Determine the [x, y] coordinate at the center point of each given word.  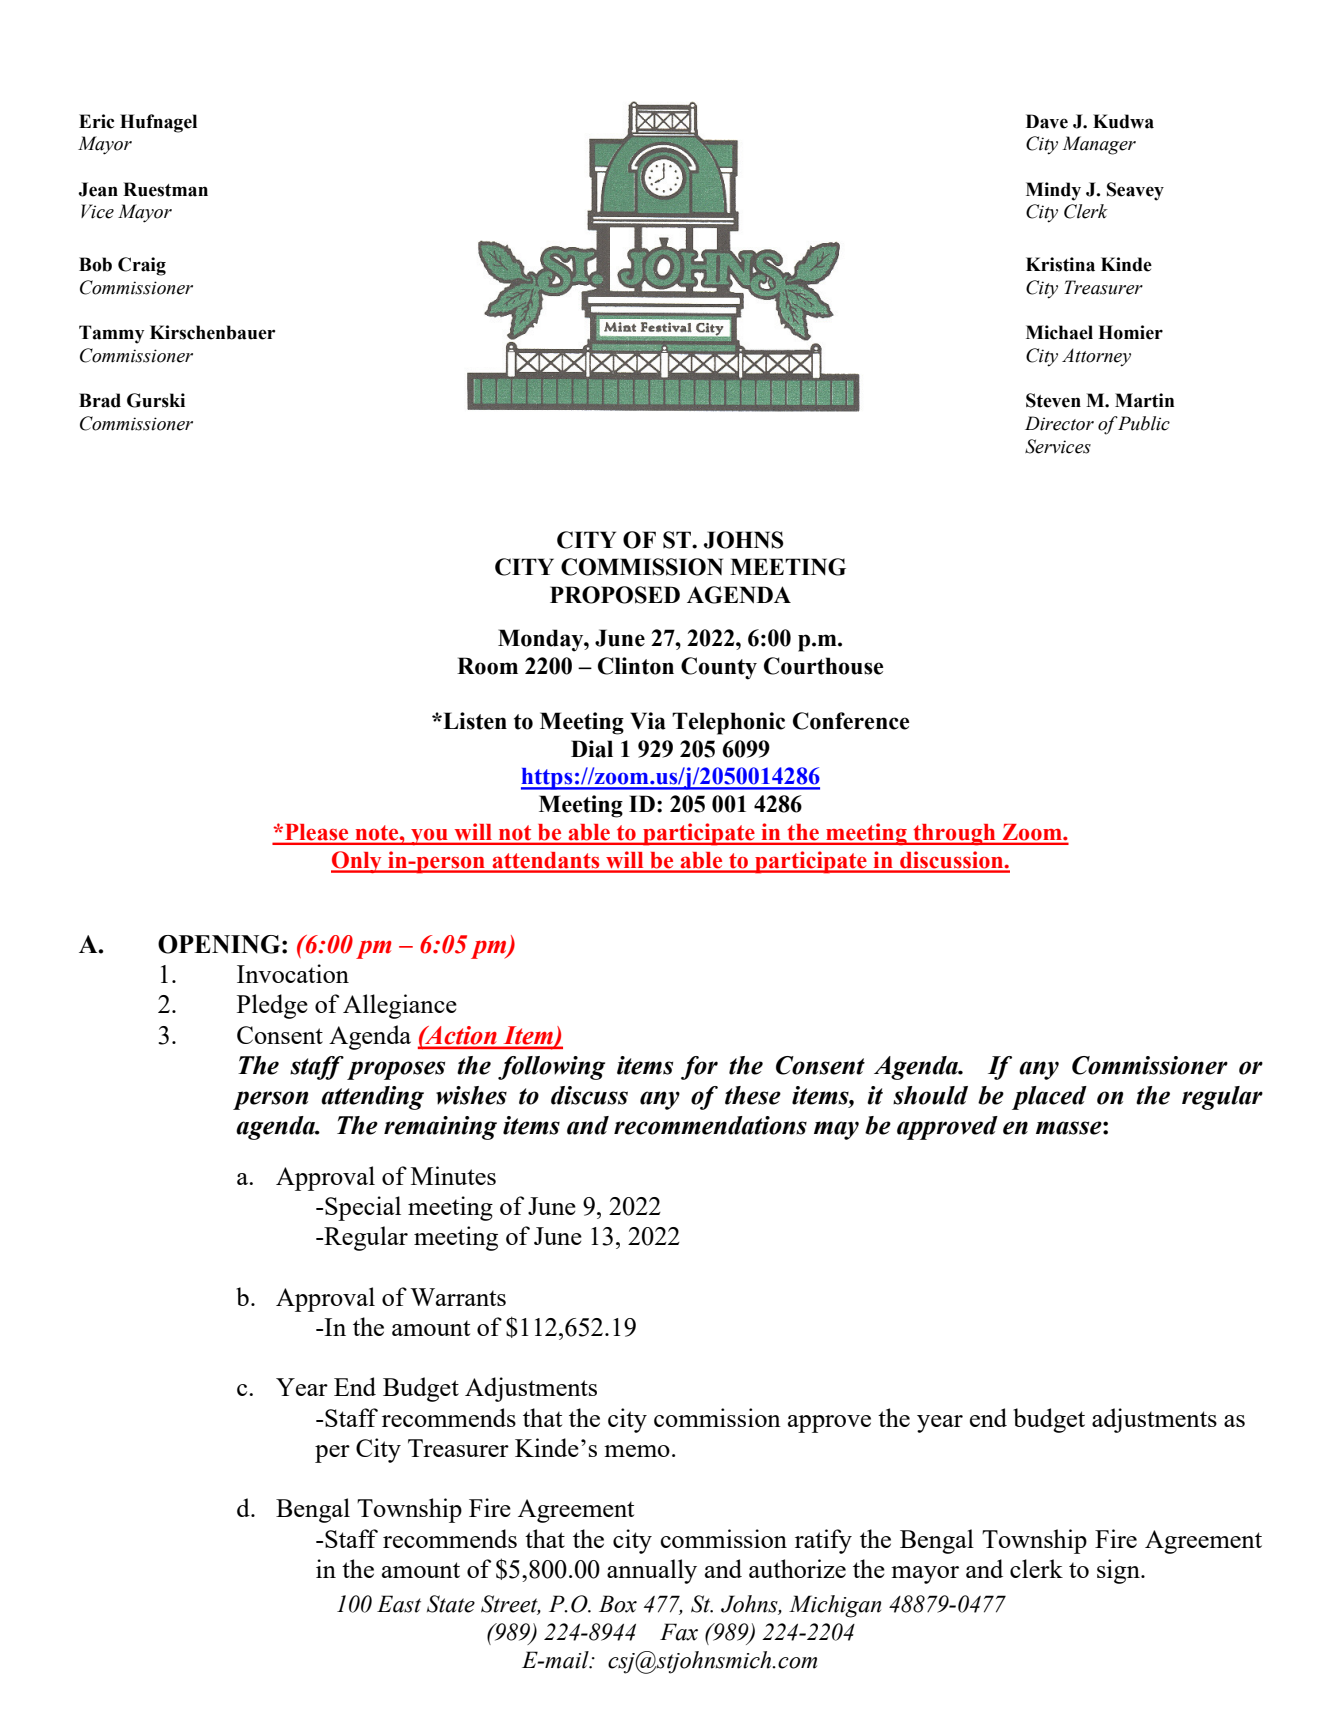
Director [1059, 423]
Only [357, 862]
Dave [1047, 121]
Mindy [1053, 191]
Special [363, 1208]
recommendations [710, 1125]
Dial [592, 749]
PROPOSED [615, 595]
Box [618, 1604]
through [954, 835]
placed [1049, 1098]
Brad [100, 400]
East [399, 1604]
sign [1119, 1571]
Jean [98, 189]
